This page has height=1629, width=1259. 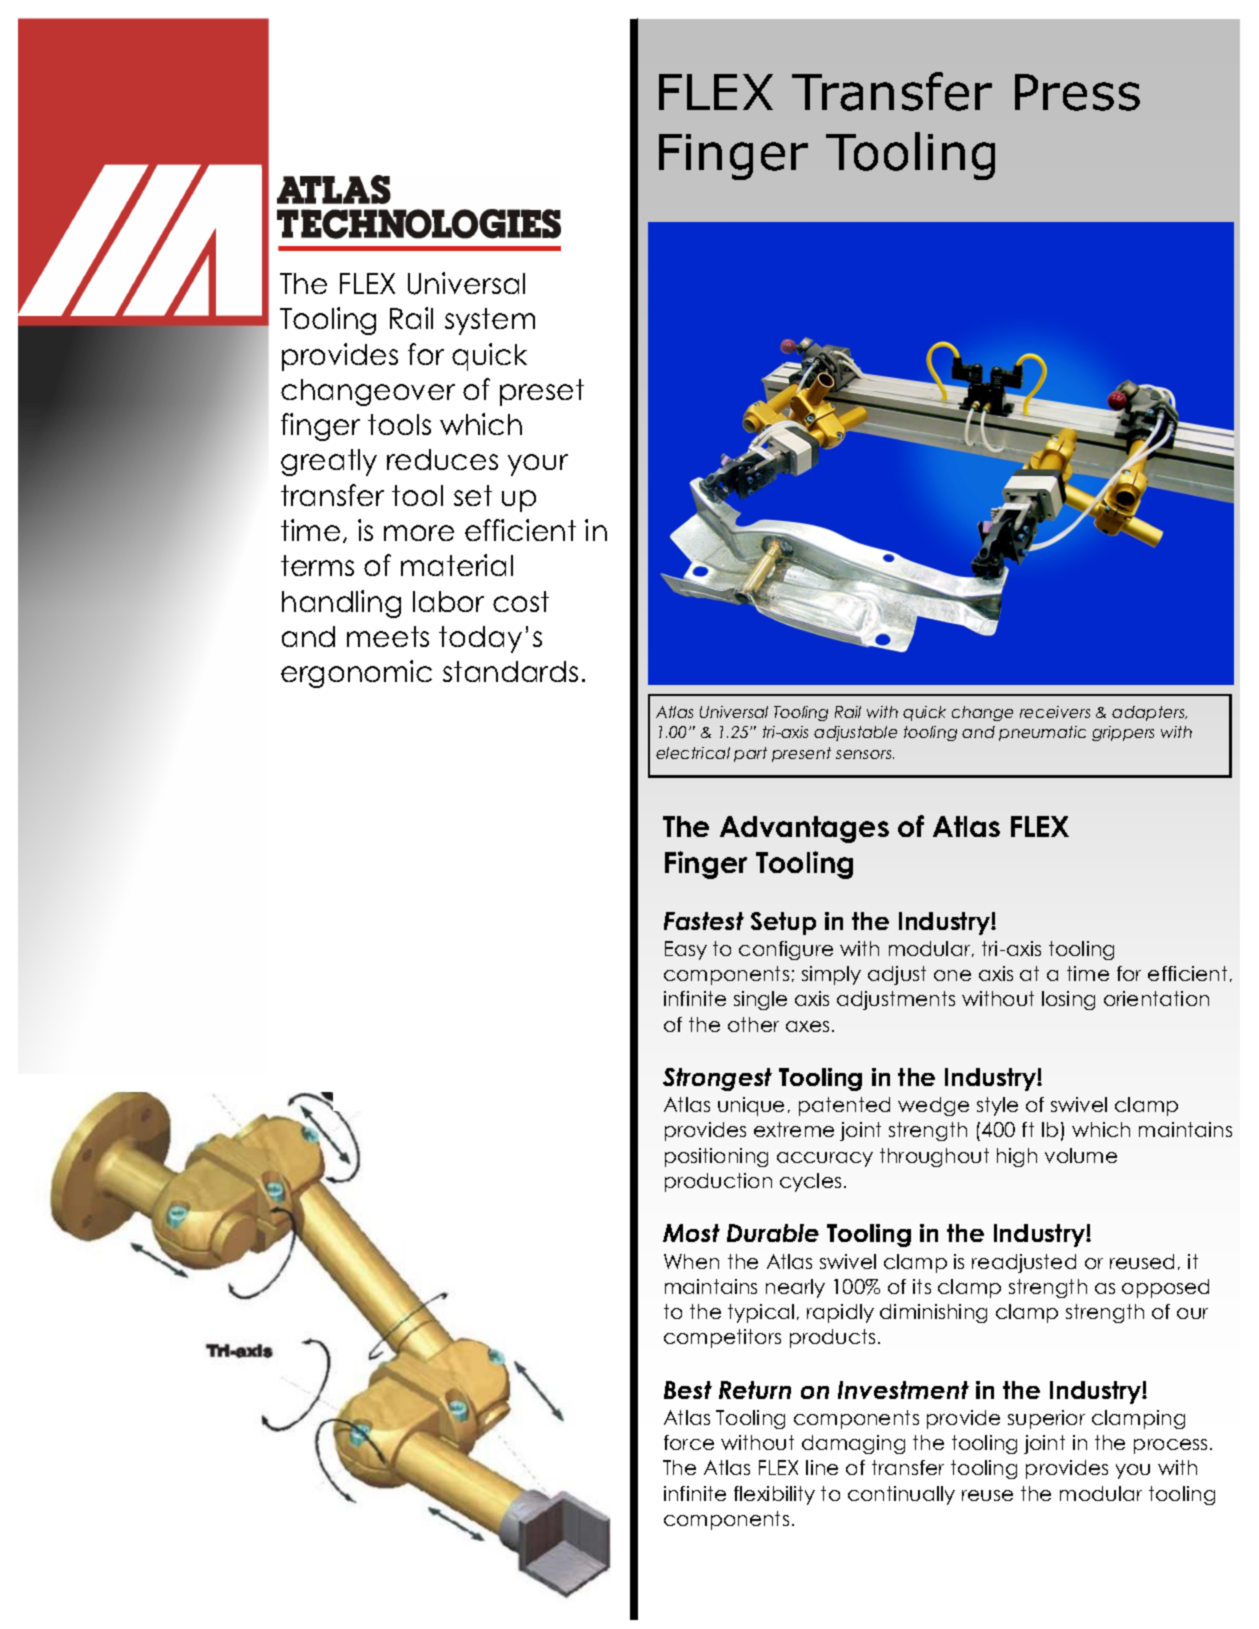 What do you see at coordinates (538, 465) in the page?
I see `your` at bounding box center [538, 465].
